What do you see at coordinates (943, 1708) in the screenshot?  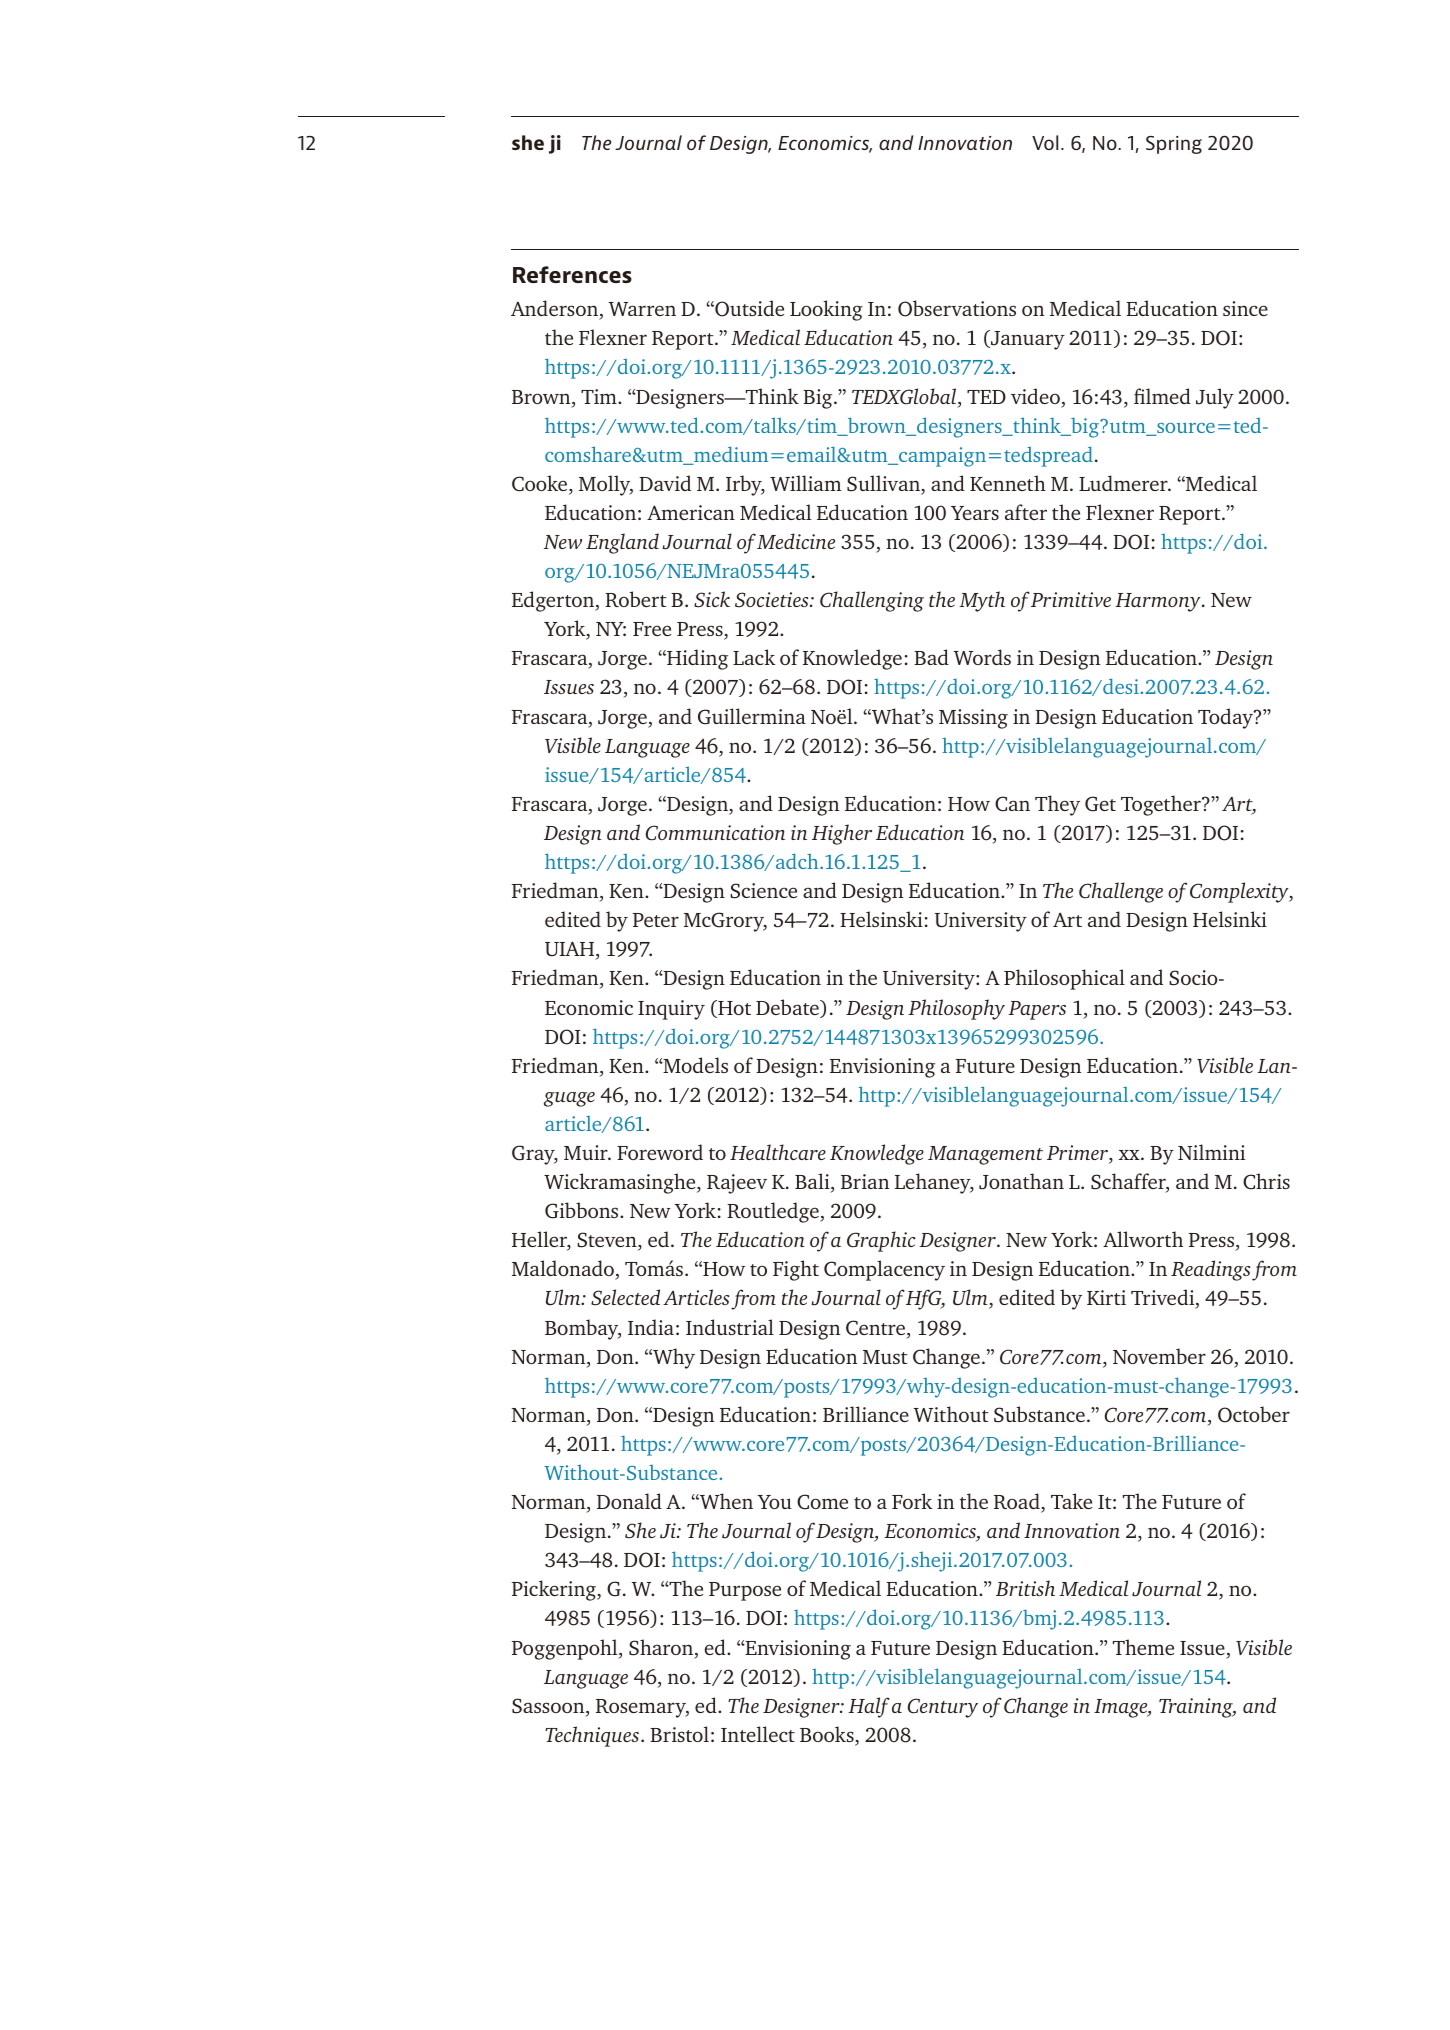 I see `Century` at bounding box center [943, 1708].
